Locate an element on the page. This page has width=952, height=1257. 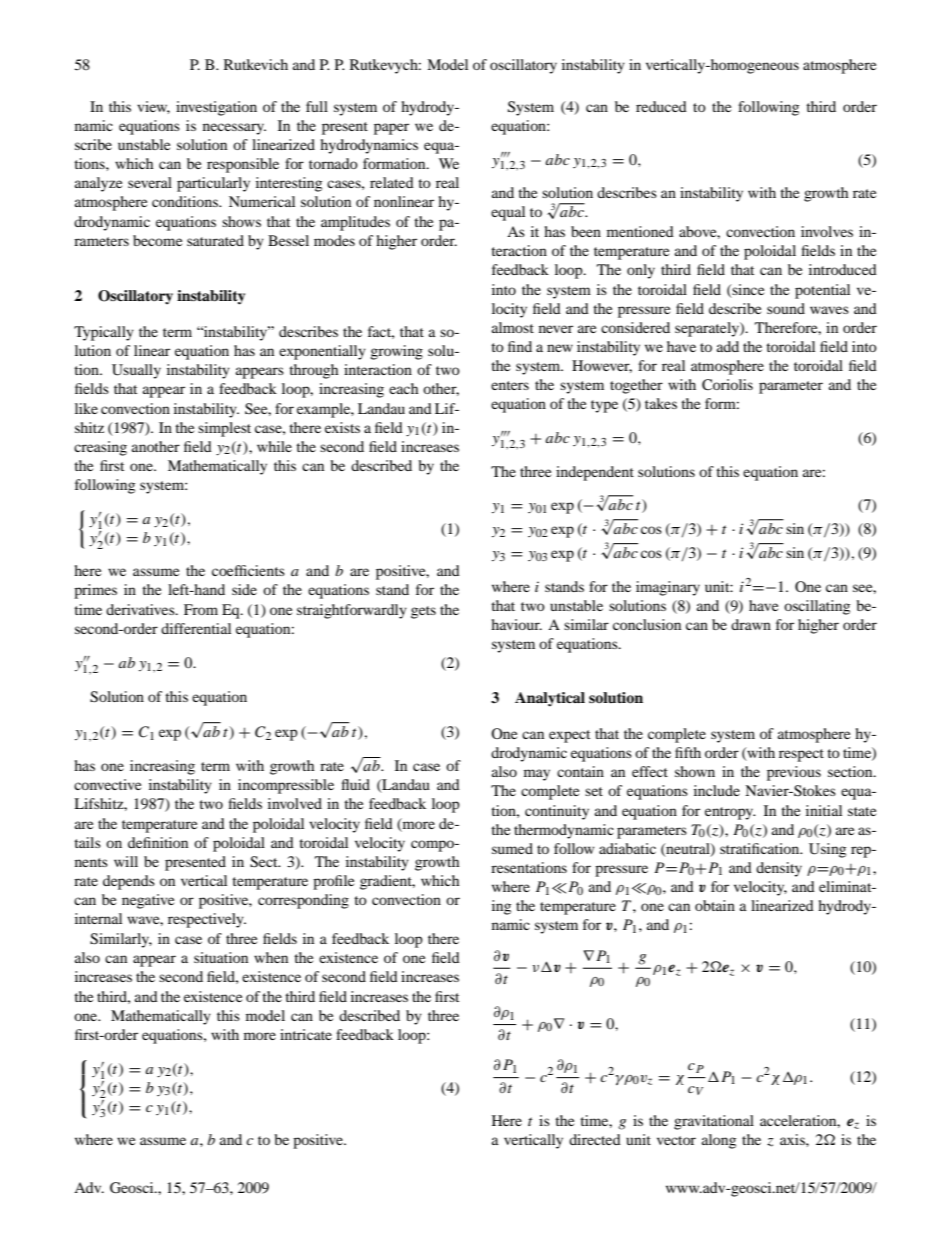
reduced is located at coordinates (661, 106).
